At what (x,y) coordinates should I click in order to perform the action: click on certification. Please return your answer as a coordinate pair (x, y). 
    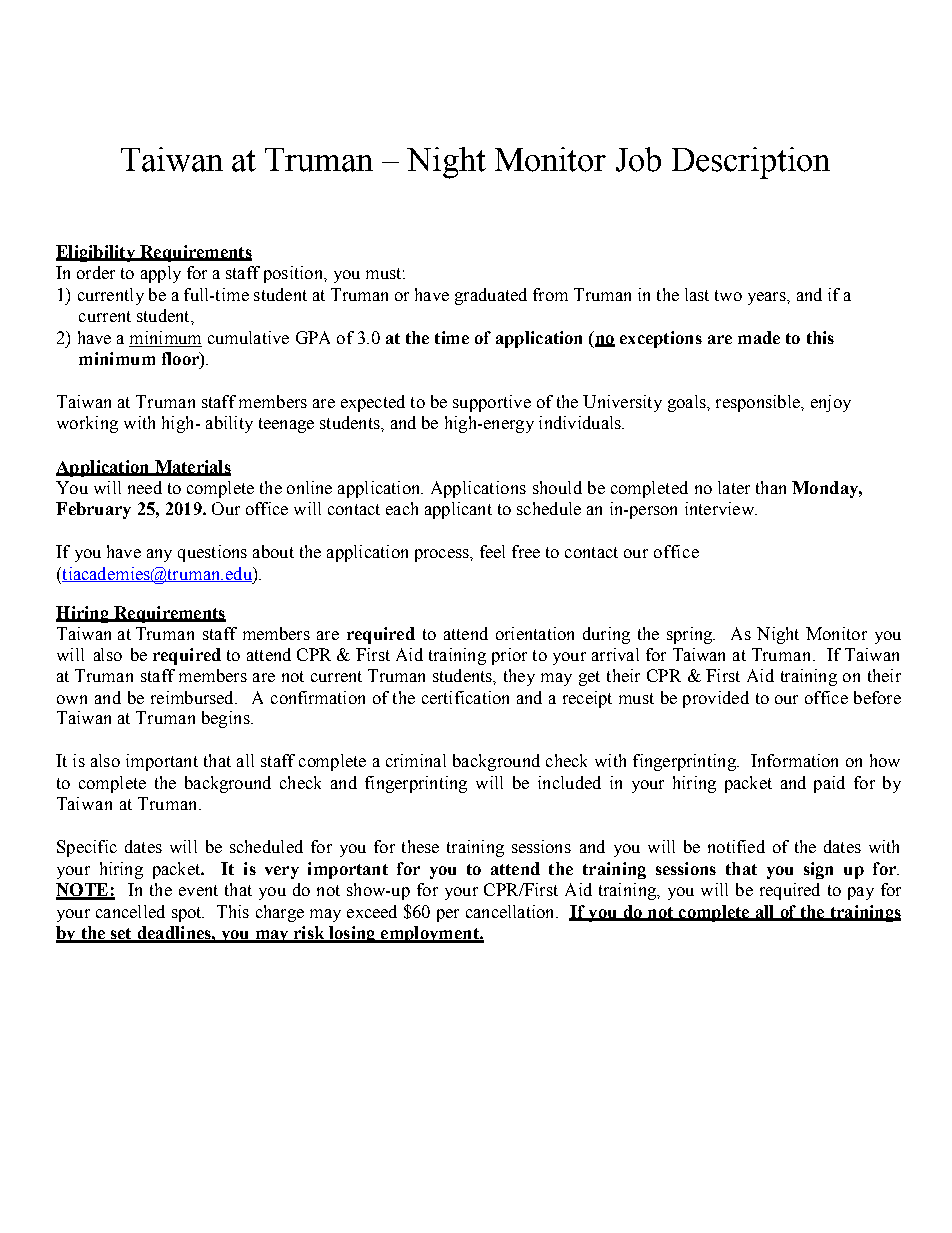
    Looking at the image, I should click on (465, 697).
